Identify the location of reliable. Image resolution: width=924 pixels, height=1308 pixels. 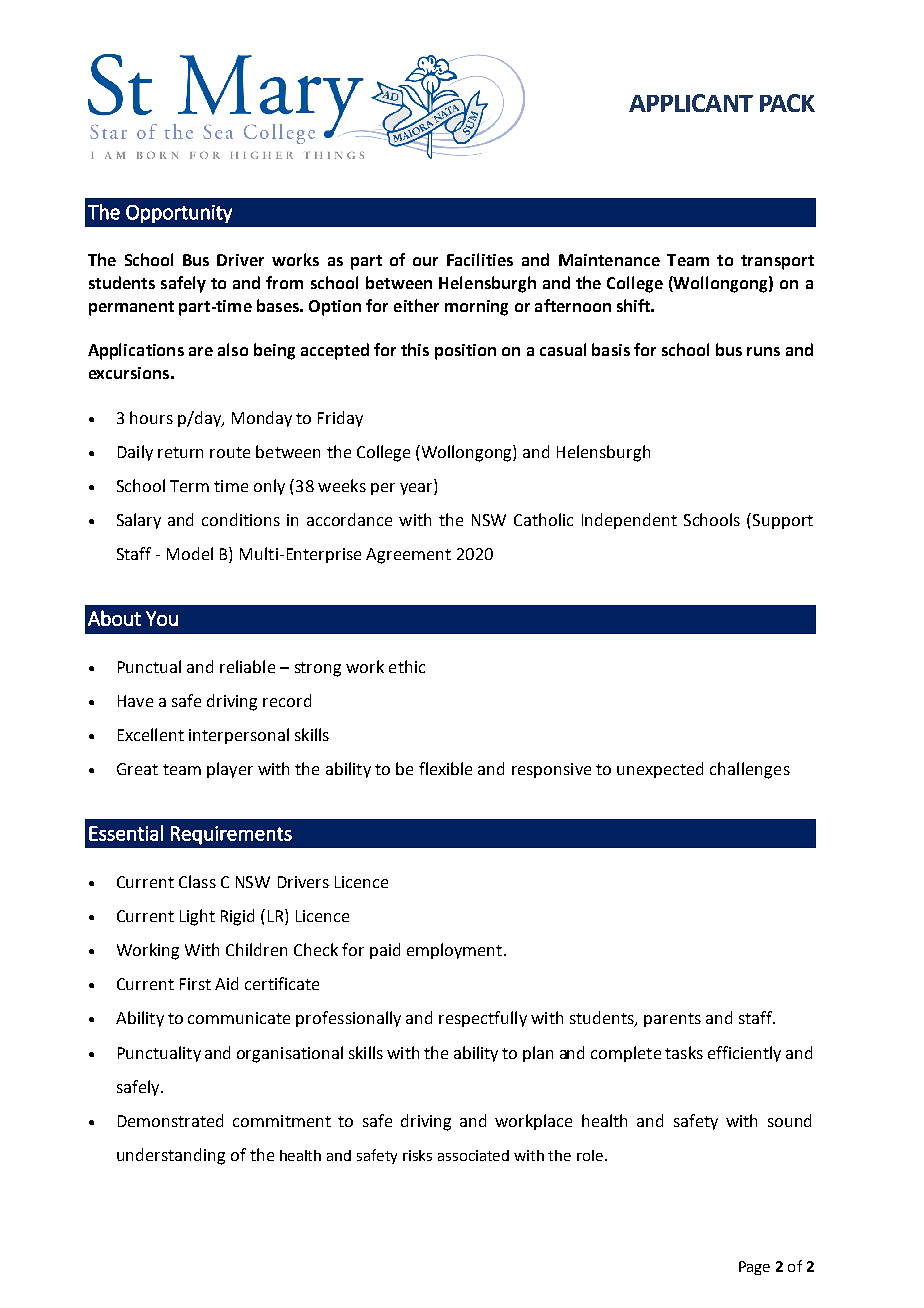
(247, 666).
